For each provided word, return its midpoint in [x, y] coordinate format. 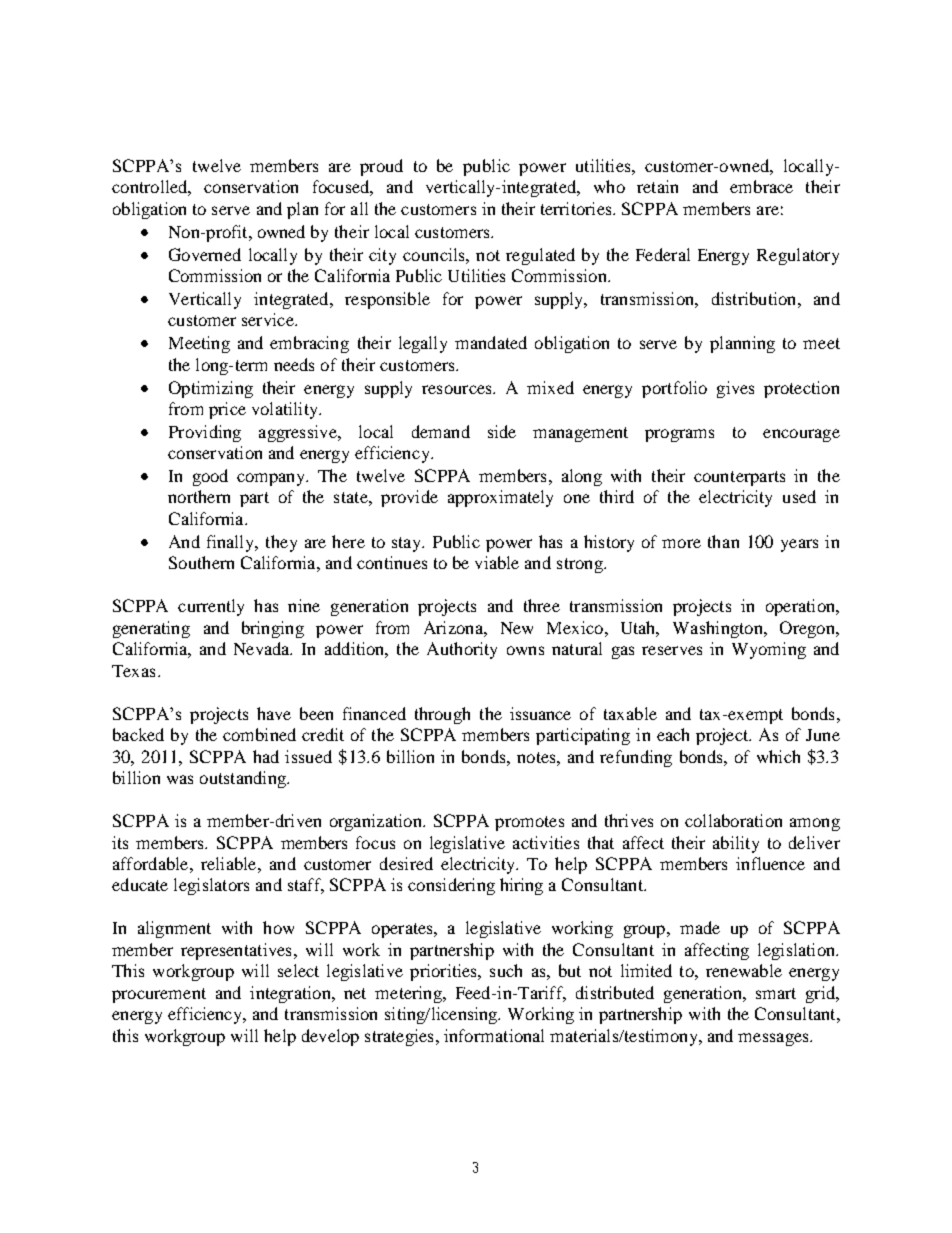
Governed [205, 254]
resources [458, 389]
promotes [529, 823]
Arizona [454, 627]
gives [735, 389]
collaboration [733, 820]
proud [381, 167]
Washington [719, 629]
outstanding [244, 779]
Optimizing [211, 389]
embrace [761, 186]
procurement [159, 995]
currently [211, 607]
